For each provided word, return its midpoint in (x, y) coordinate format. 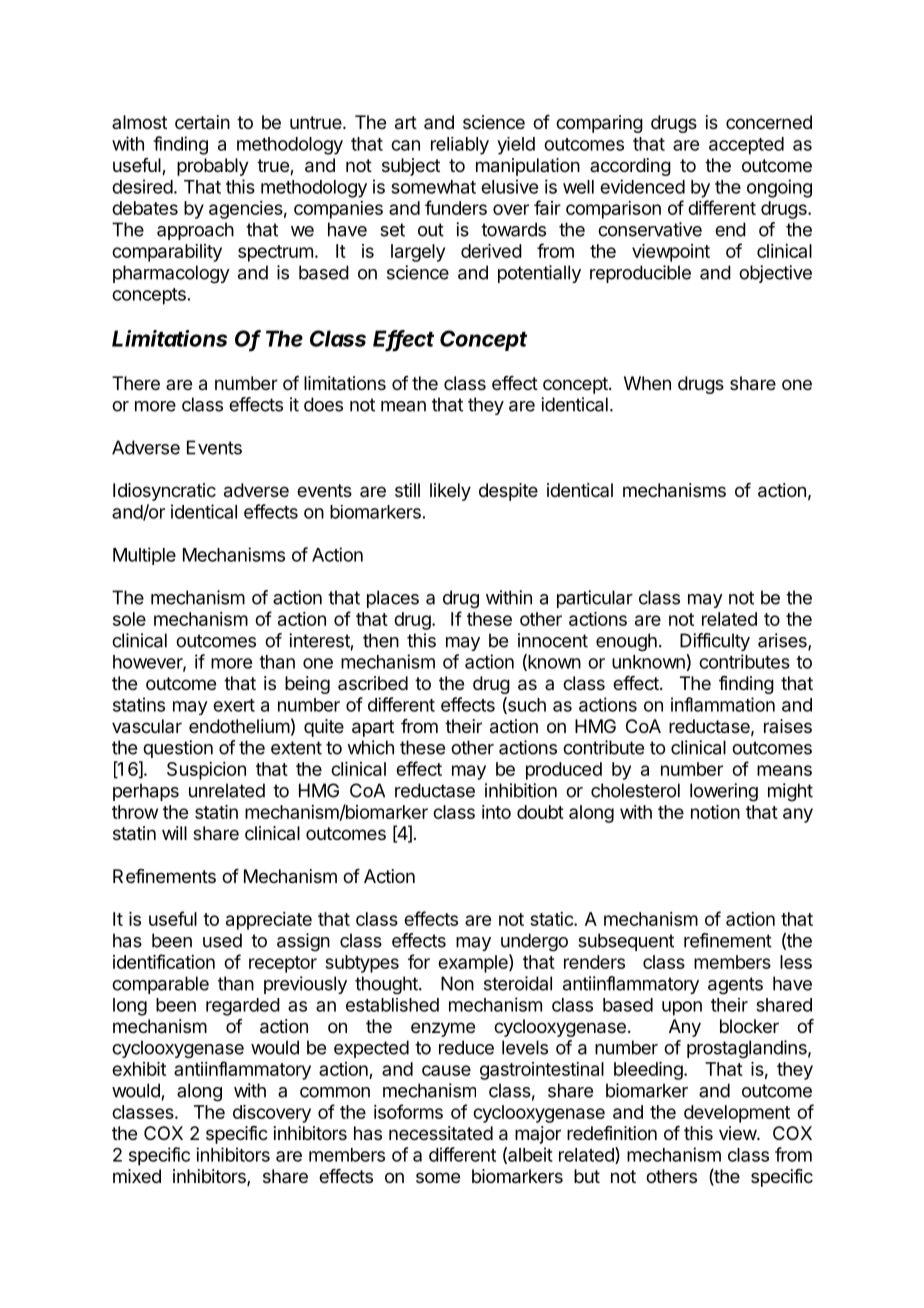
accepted (746, 146)
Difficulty (715, 642)
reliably (460, 146)
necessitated (441, 1133)
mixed (137, 1176)
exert (234, 705)
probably (213, 167)
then (381, 640)
